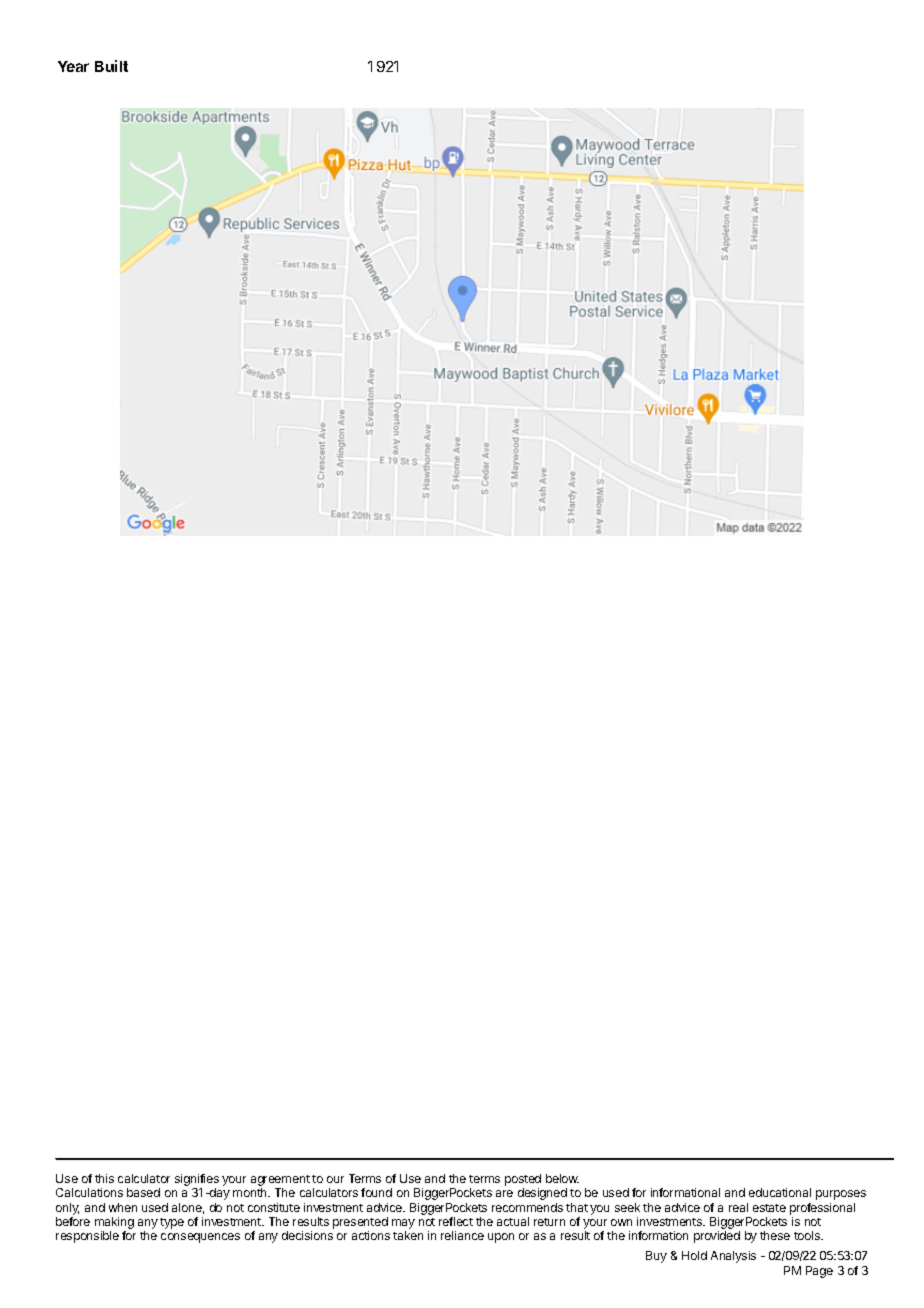 The width and height of the document is (924, 1308). I want to click on below, so click(562, 1178).
